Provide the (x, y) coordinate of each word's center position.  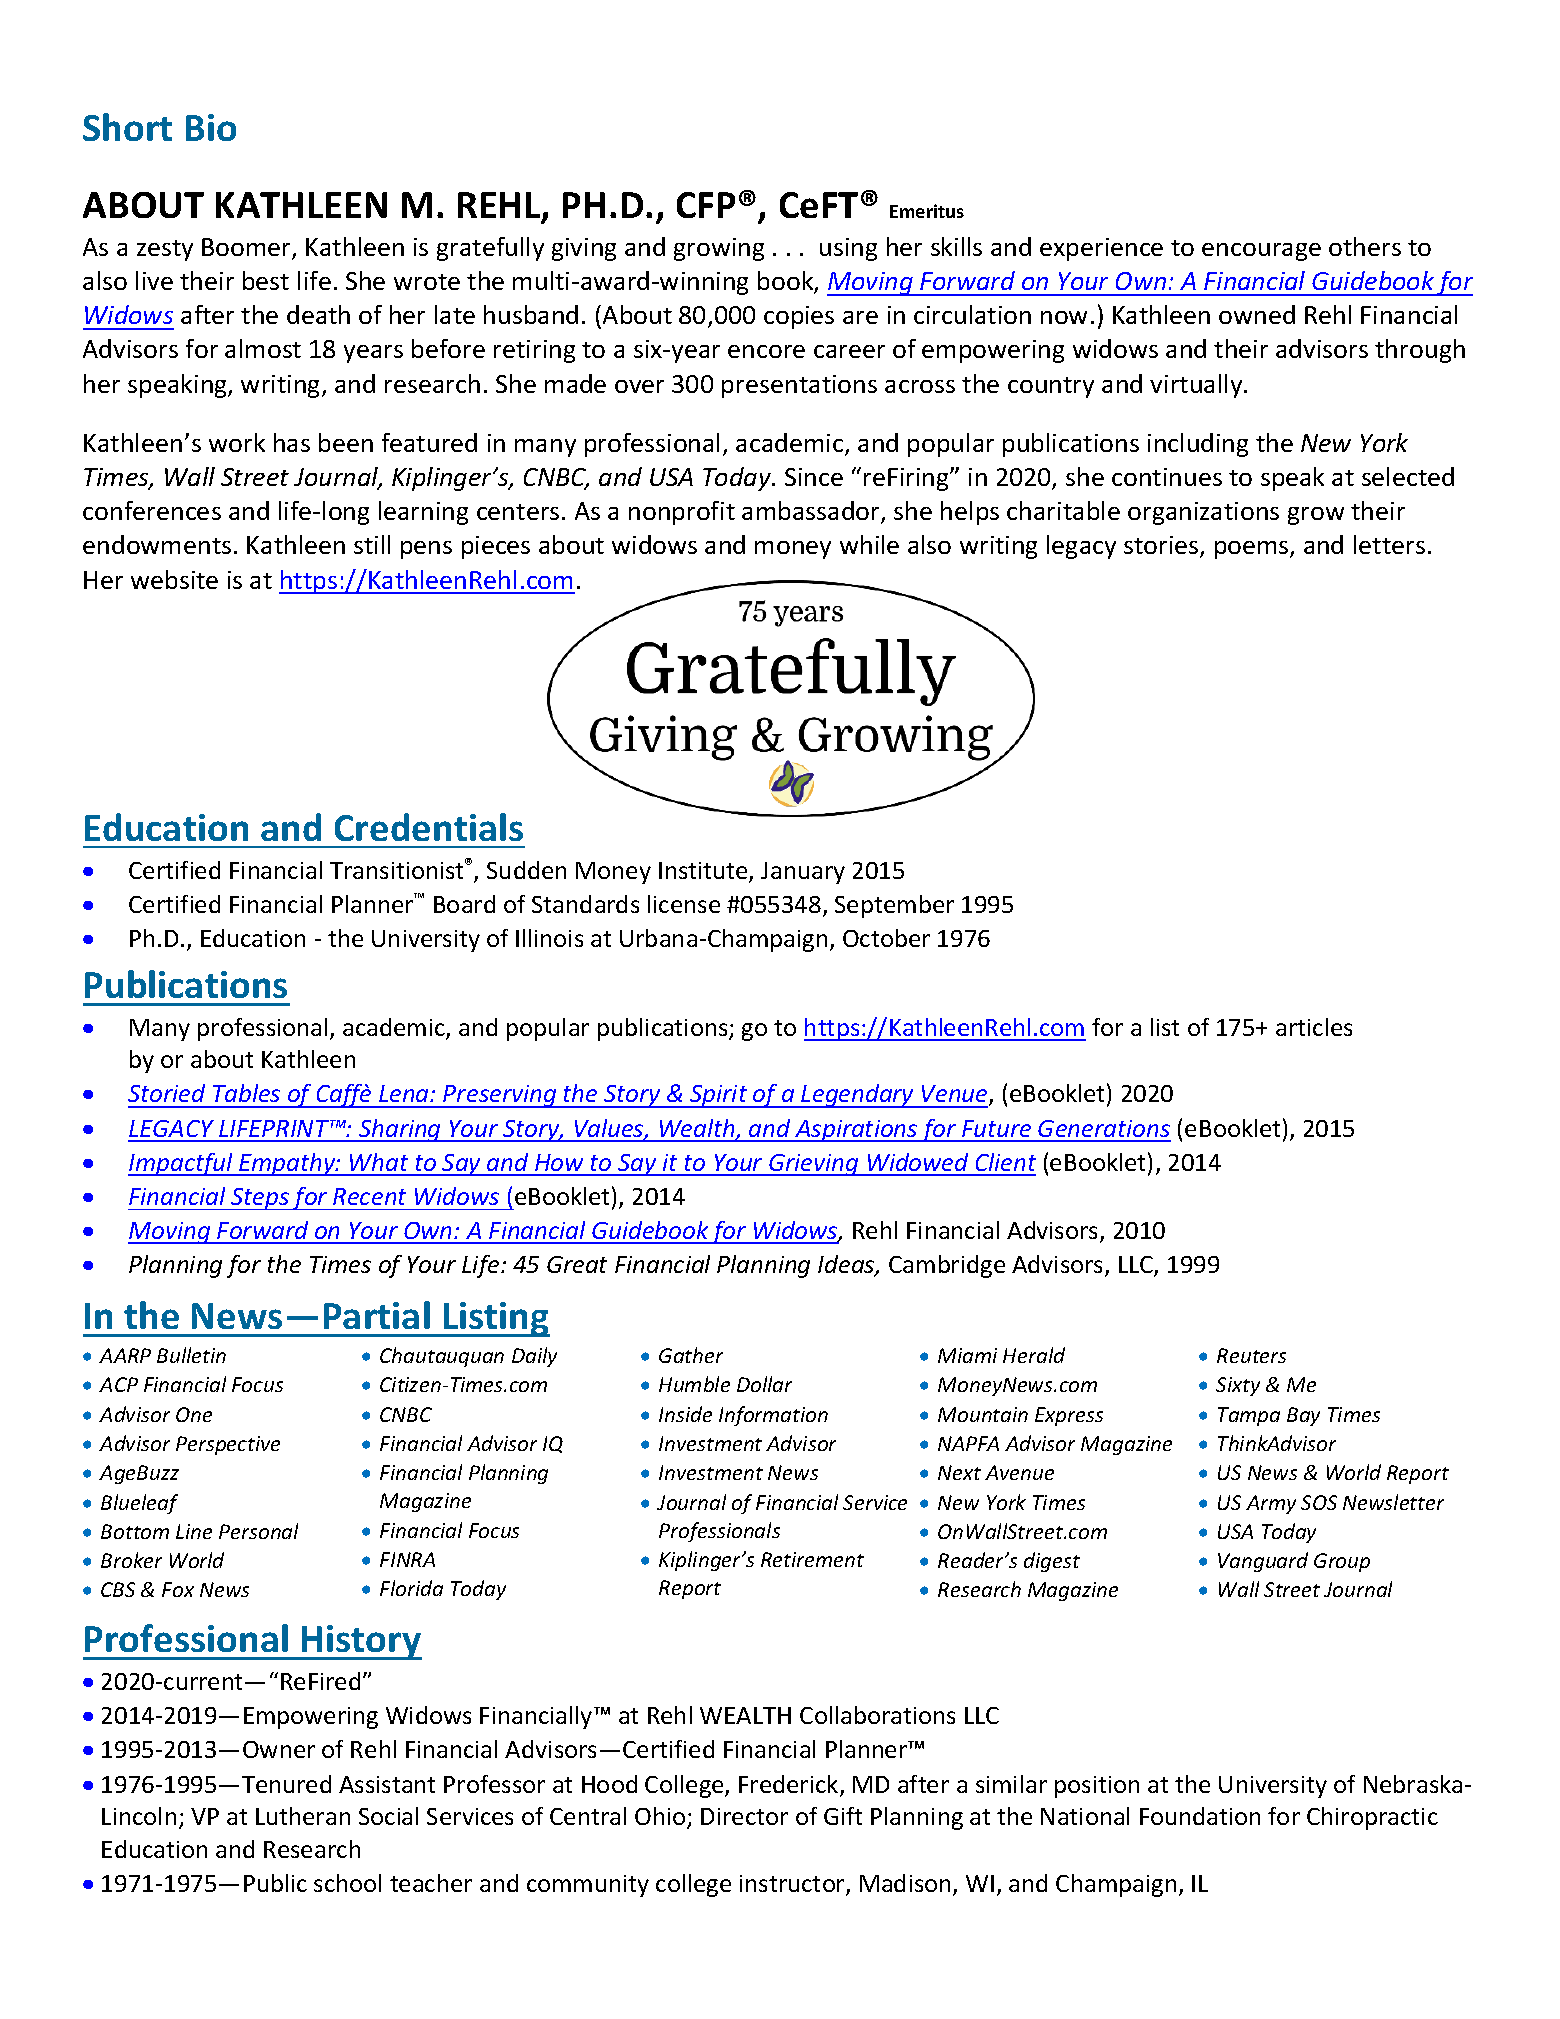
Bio (211, 127)
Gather (691, 1355)
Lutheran (303, 1816)
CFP (706, 205)
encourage (1261, 252)
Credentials (429, 827)
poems (1253, 550)
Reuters (1251, 1355)
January (803, 873)
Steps (260, 1199)
